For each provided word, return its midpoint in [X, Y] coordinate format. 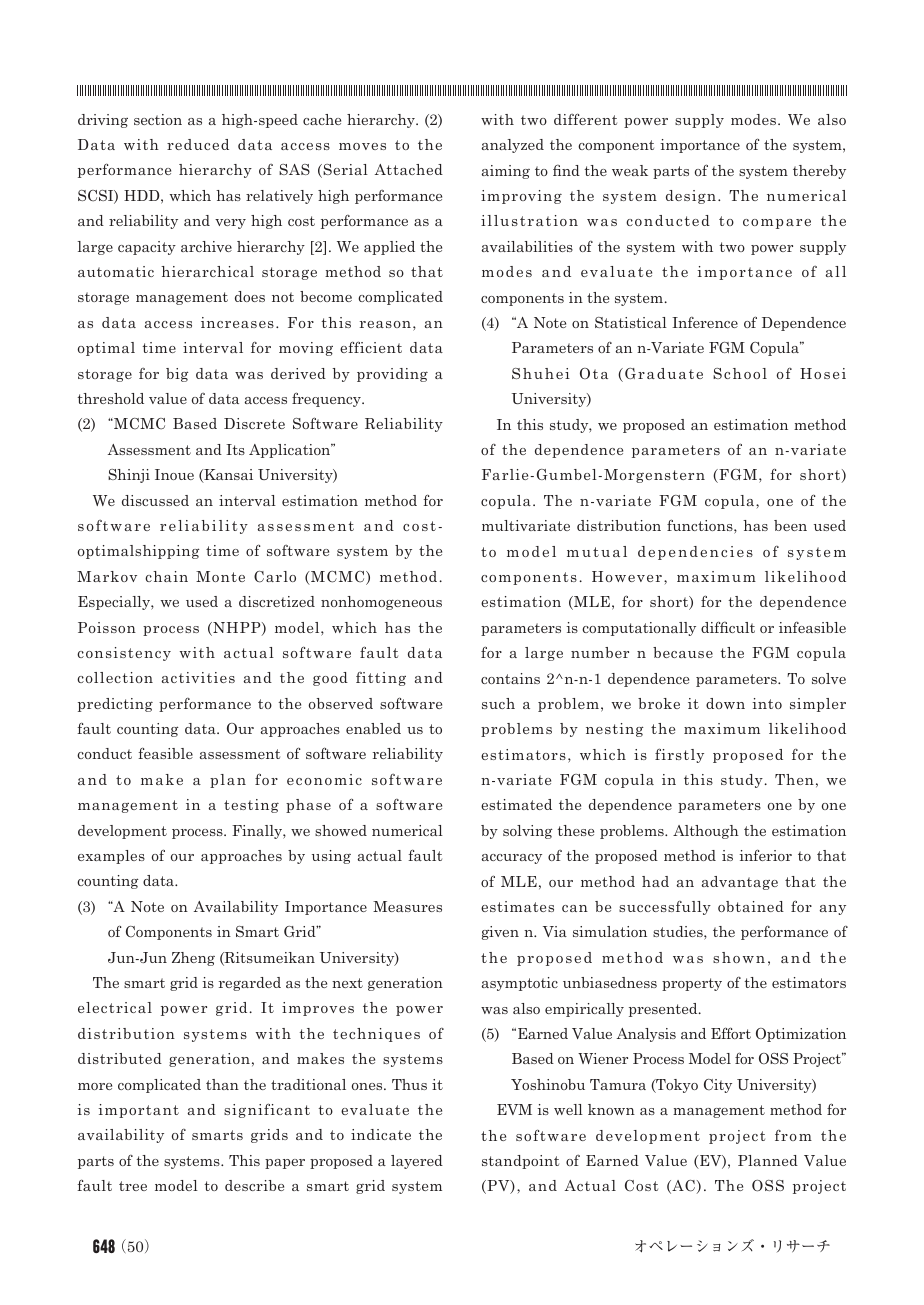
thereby [819, 172]
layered [417, 1162]
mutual [597, 551]
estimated [516, 804]
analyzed [513, 146]
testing [251, 806]
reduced [198, 144]
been [790, 525]
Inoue [174, 474]
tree [133, 1186]
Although [706, 832]
